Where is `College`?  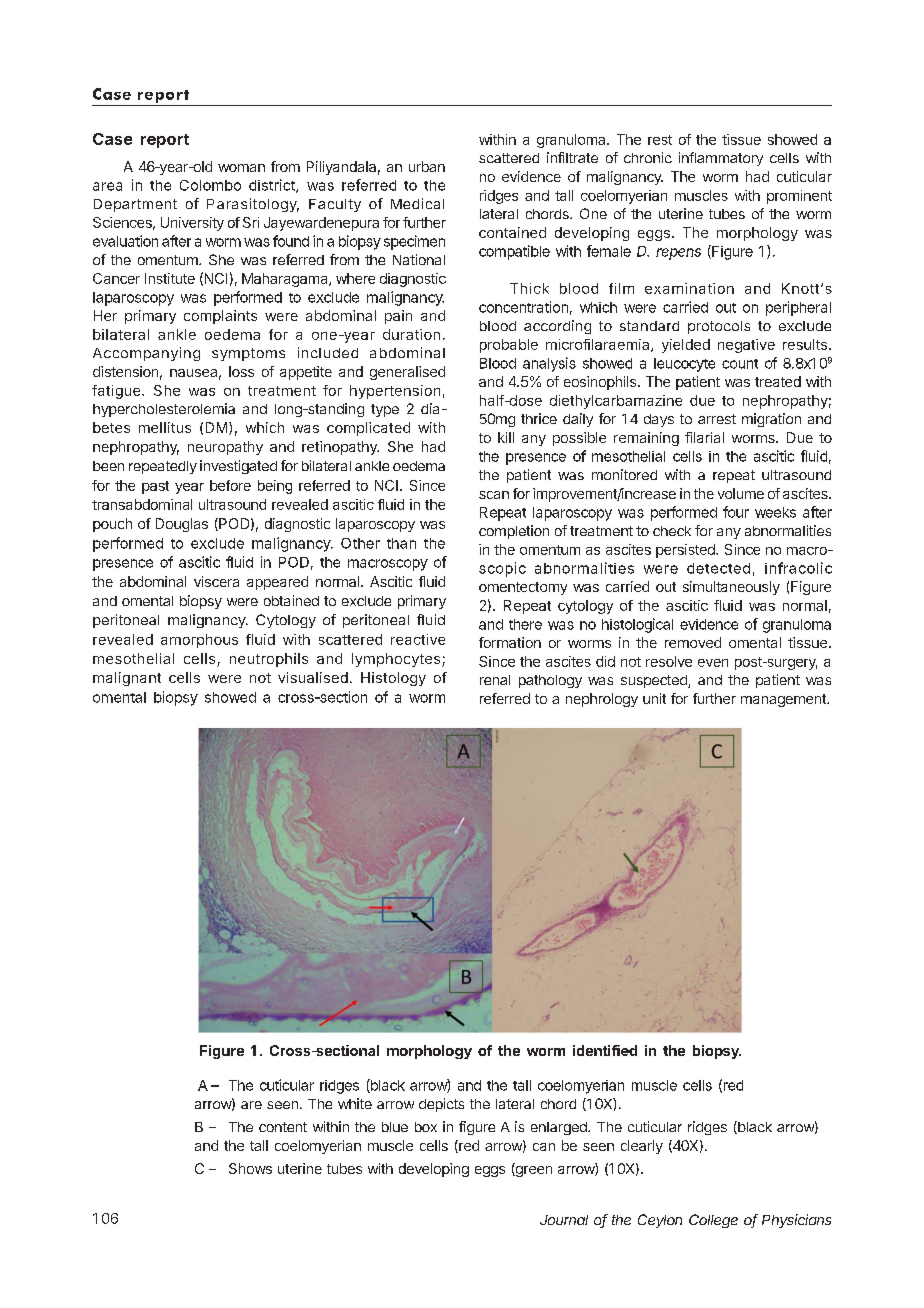 College is located at coordinates (713, 1221).
